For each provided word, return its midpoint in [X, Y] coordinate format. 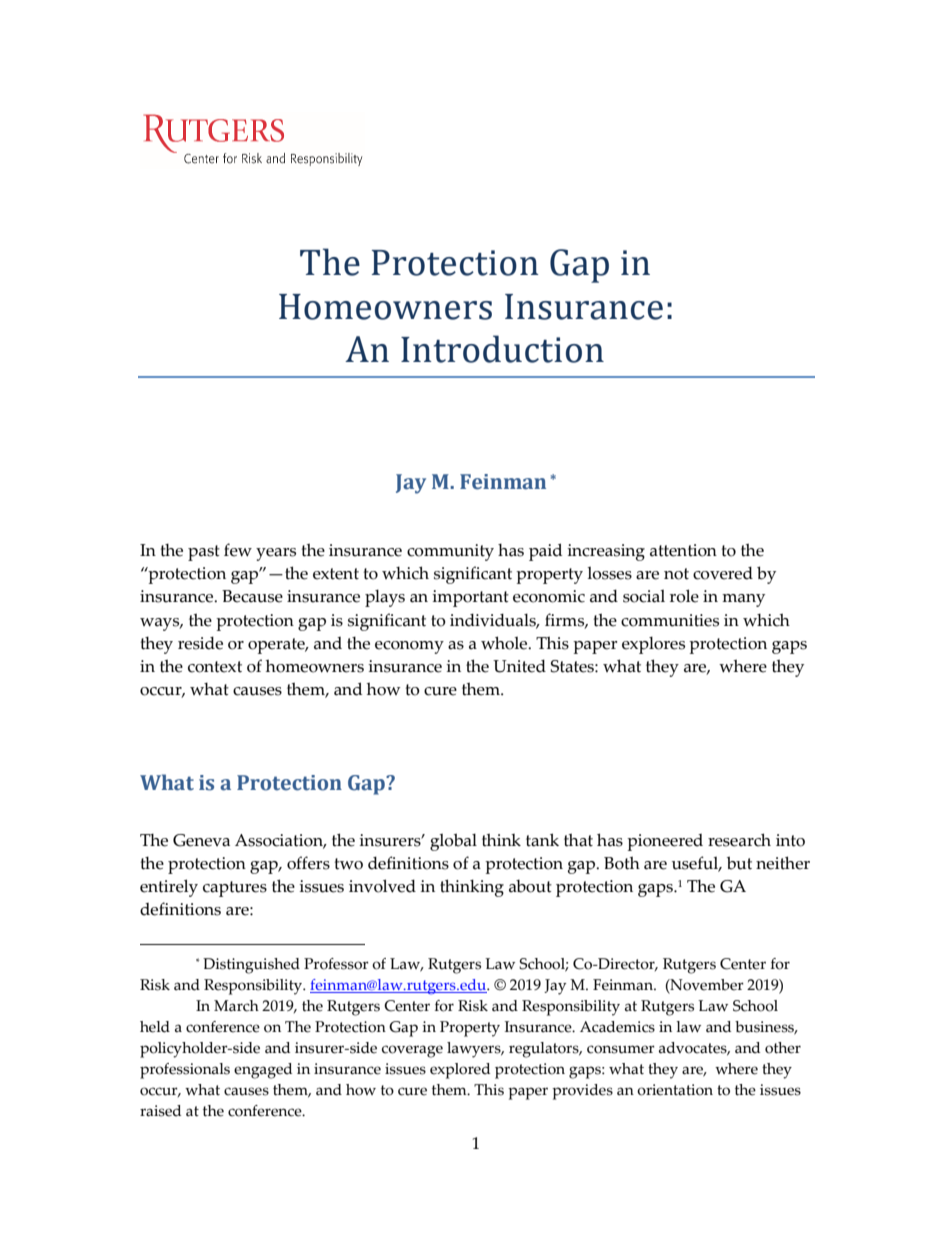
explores [653, 645]
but [739, 863]
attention [683, 550]
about [530, 886]
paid [545, 552]
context [215, 667]
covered [723, 573]
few [238, 550]
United [519, 666]
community [450, 552]
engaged [263, 1071]
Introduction [502, 349]
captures [235, 889]
